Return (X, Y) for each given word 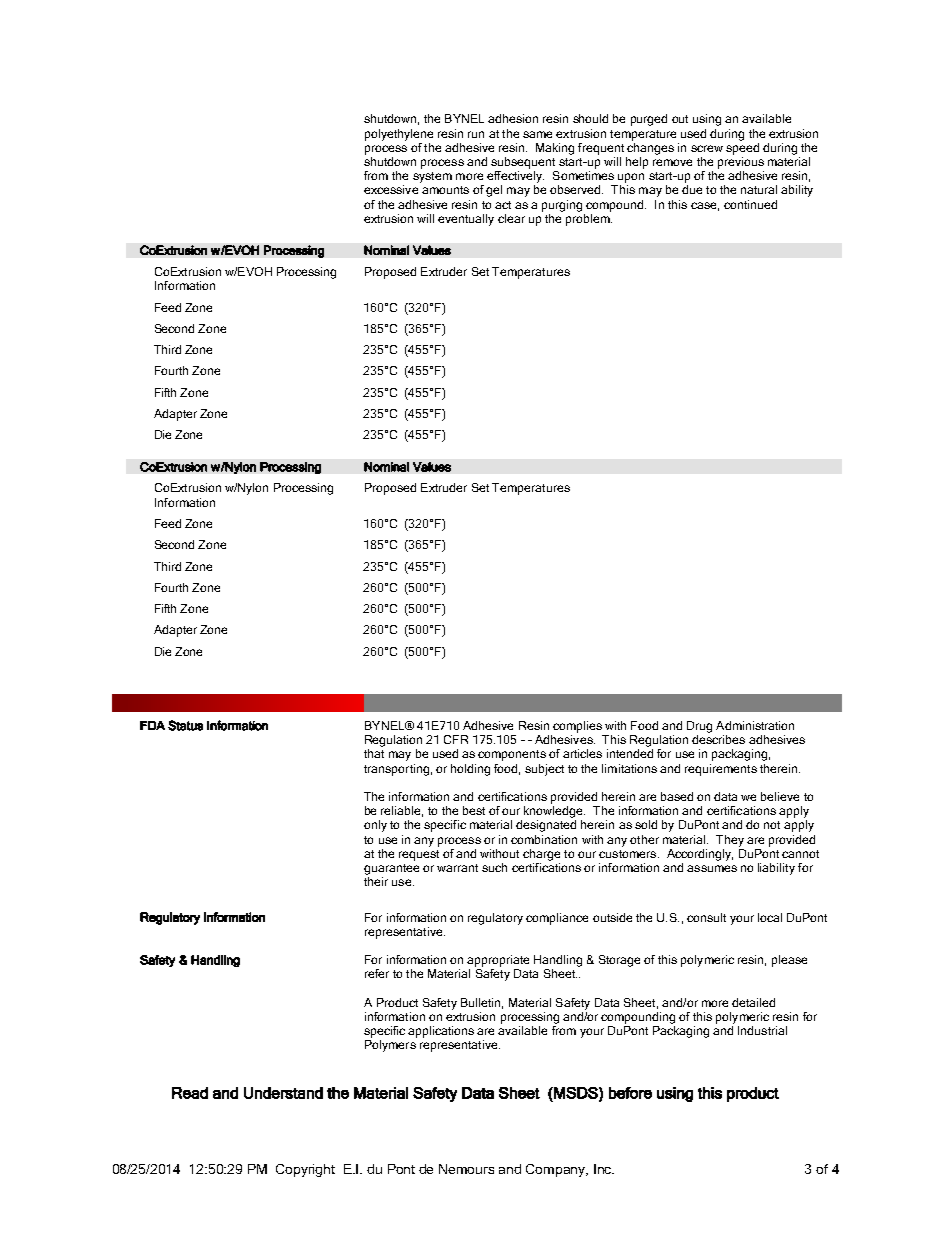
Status (185, 725)
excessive (391, 189)
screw (707, 148)
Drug (699, 727)
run (476, 134)
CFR (456, 739)
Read (190, 1093)
